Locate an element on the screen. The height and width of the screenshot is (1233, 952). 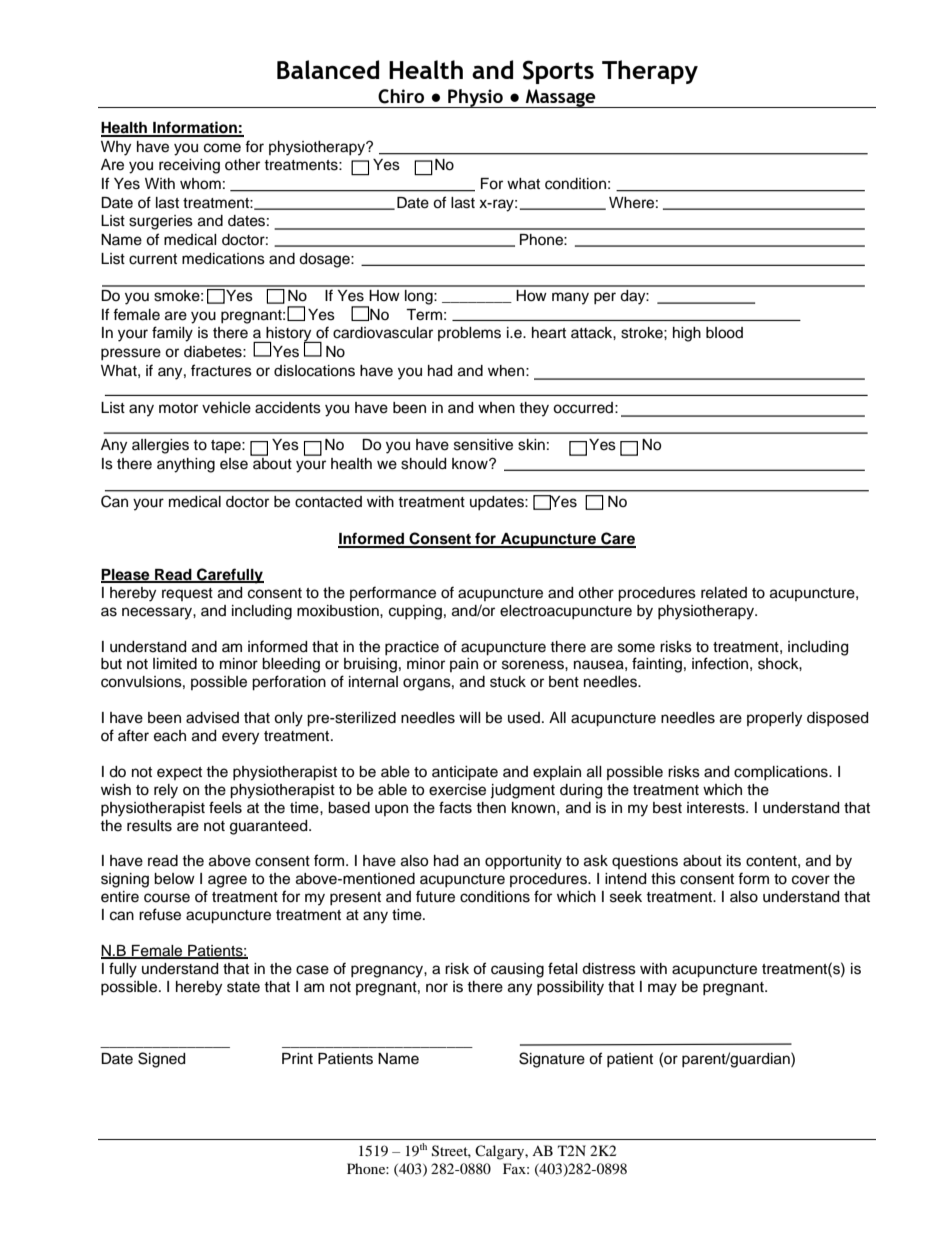
Massage is located at coordinates (561, 98).
